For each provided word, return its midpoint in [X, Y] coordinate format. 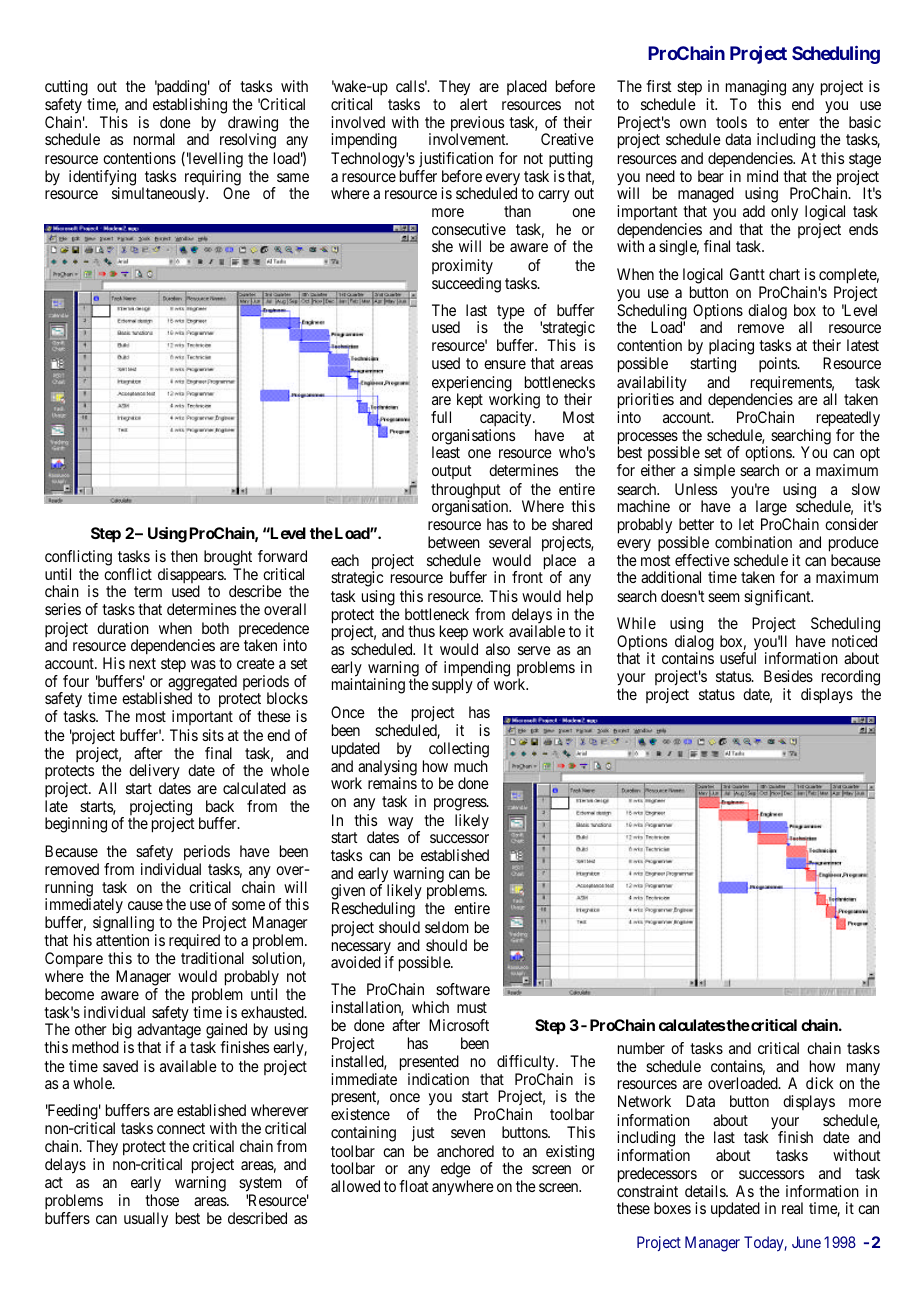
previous [477, 125]
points [779, 365]
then [184, 556]
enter [794, 122]
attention [122, 940]
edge [456, 1171]
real [792, 1208]
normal [154, 139]
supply [452, 686]
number [641, 1048]
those [162, 1200]
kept [470, 401]
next [142, 663]
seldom [447, 927]
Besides [788, 676]
